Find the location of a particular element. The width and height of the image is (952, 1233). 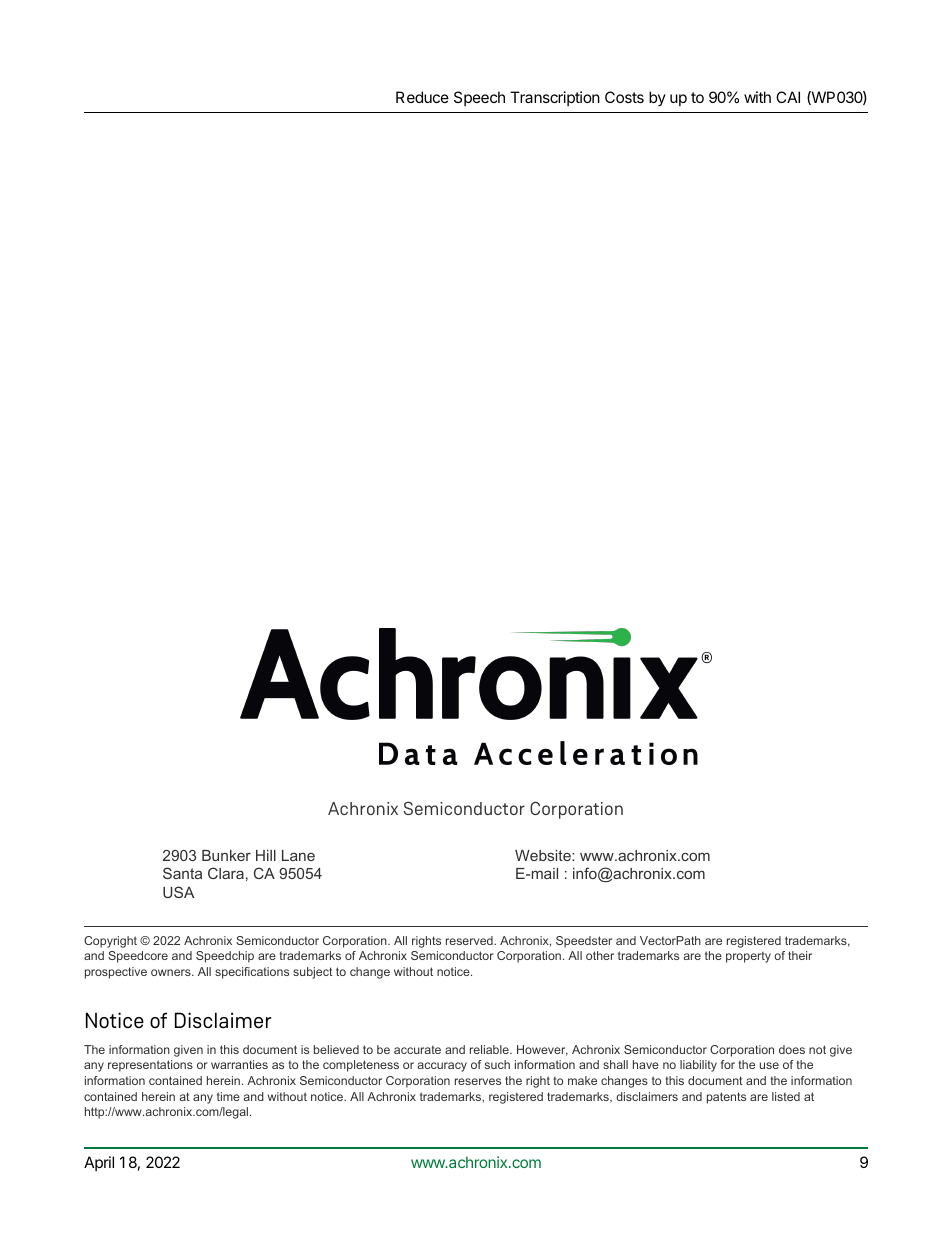

Reduce is located at coordinates (422, 97).
